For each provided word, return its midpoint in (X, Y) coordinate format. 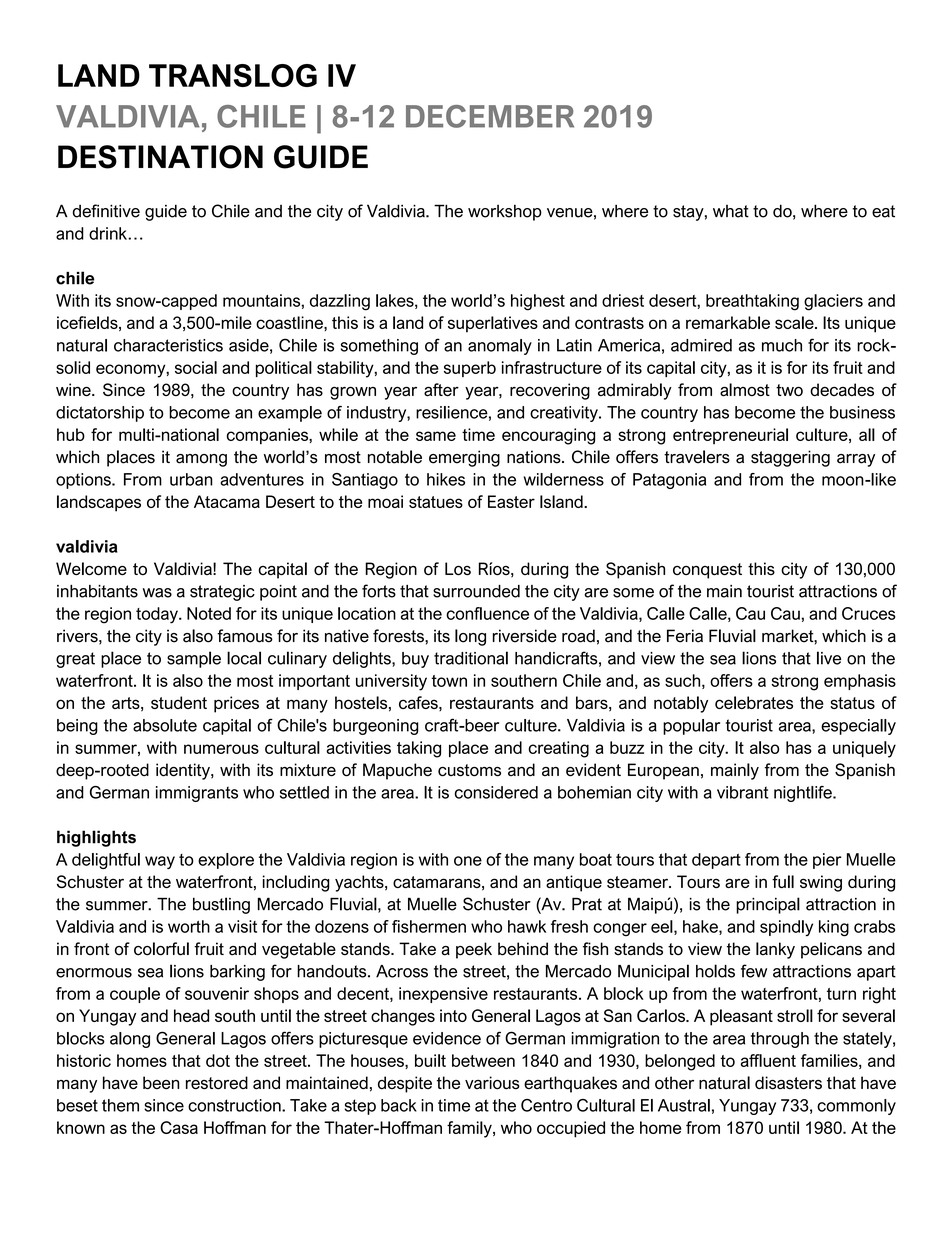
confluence (487, 613)
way (160, 862)
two (789, 390)
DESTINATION (160, 157)
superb (470, 369)
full (783, 881)
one (468, 861)
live (829, 658)
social (196, 367)
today (158, 615)
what (731, 211)
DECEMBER (490, 116)
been (161, 1083)
